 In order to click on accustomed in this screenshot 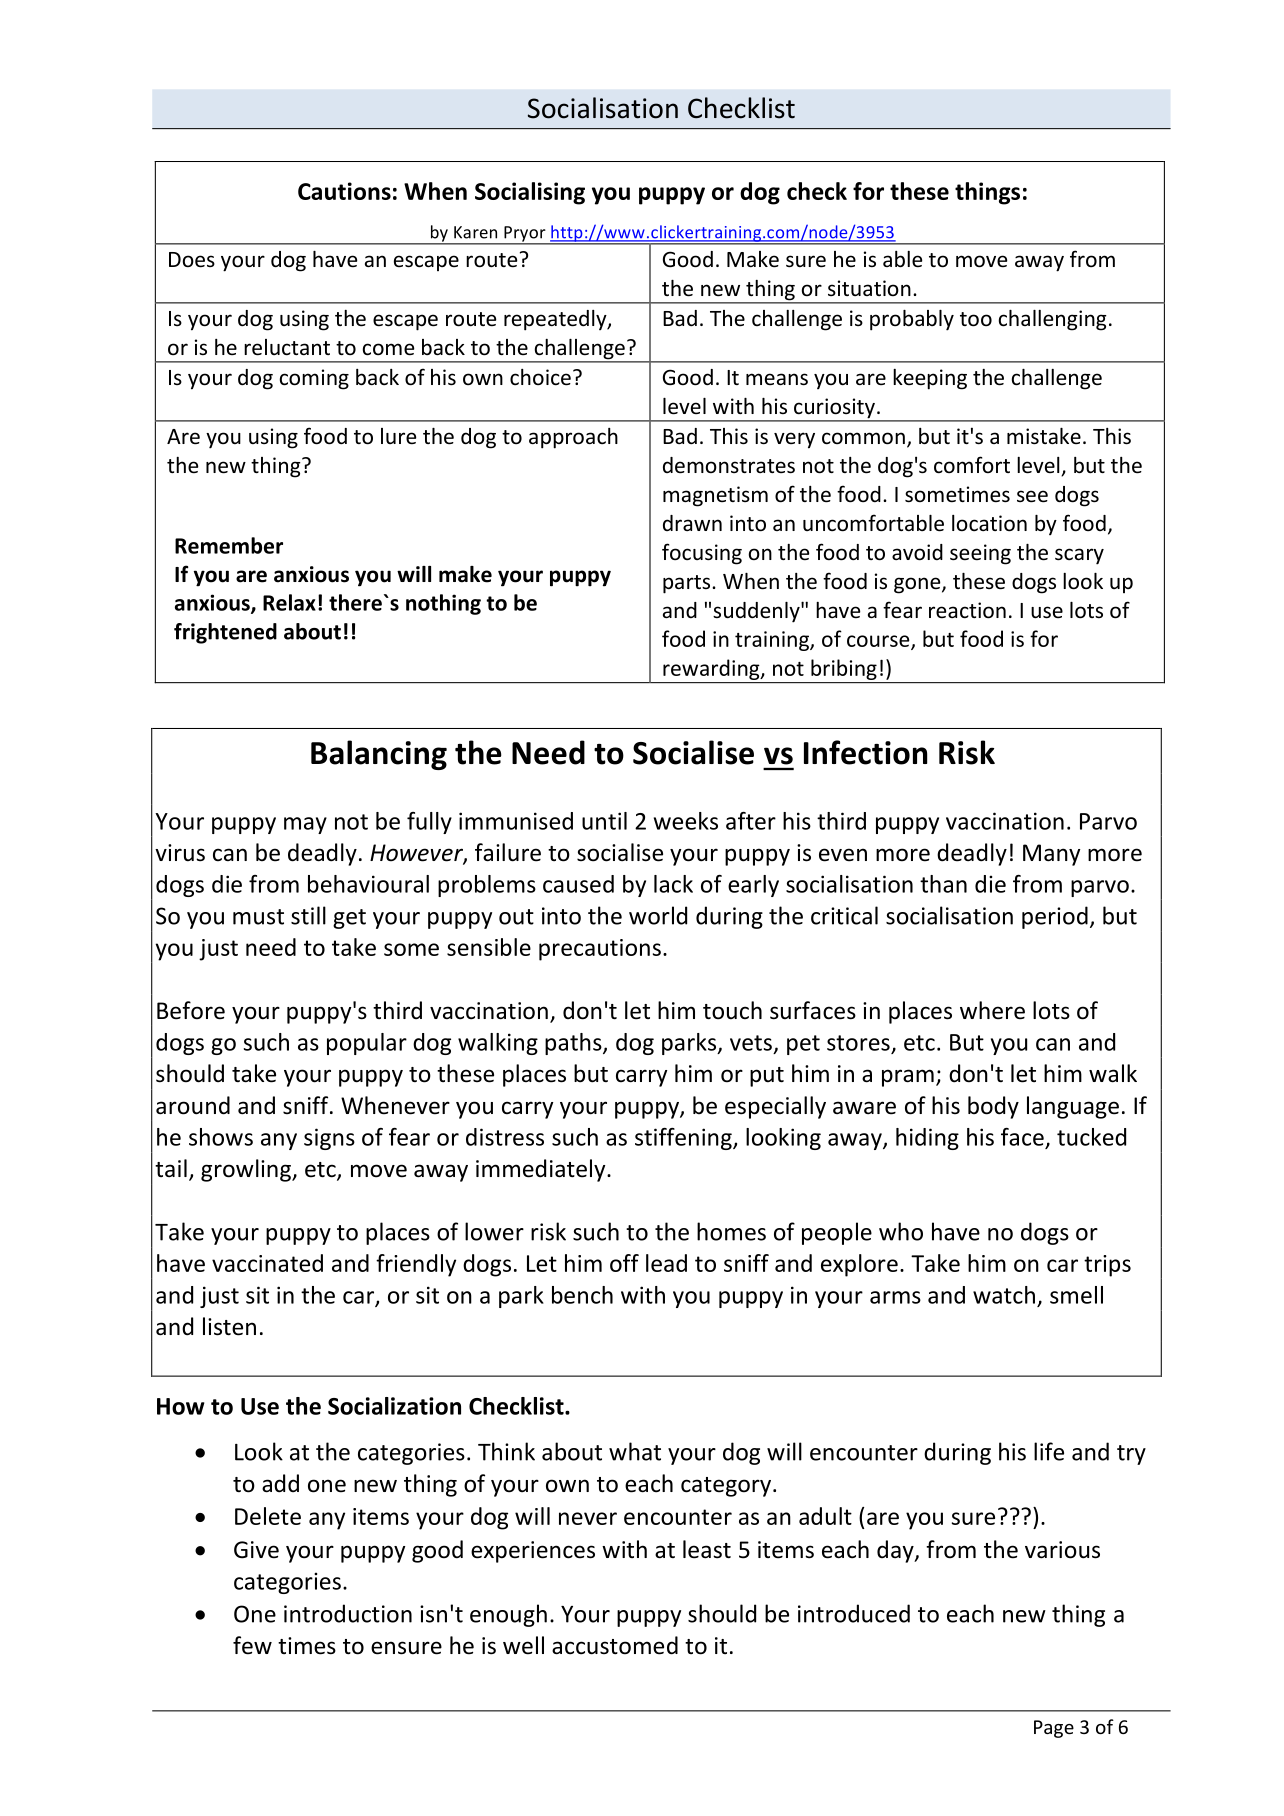, I will do `click(615, 1645)`.
